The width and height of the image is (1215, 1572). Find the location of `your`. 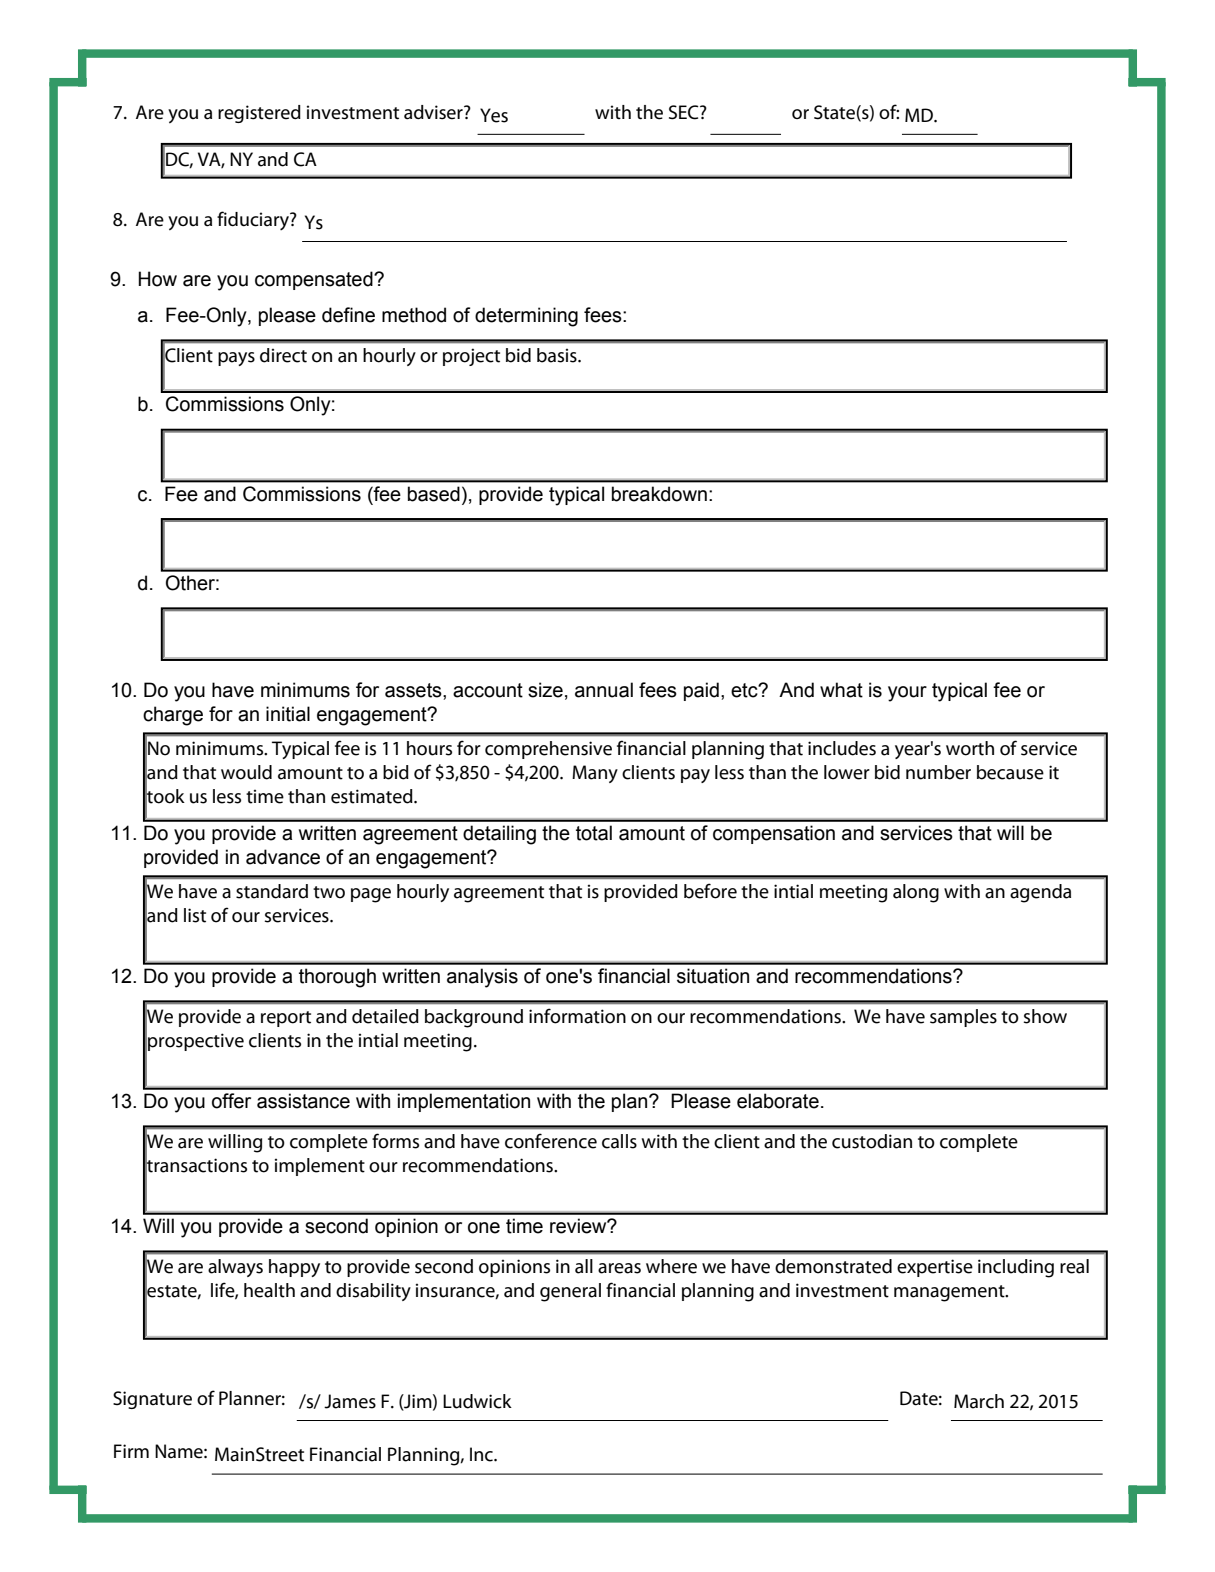

your is located at coordinates (907, 694).
